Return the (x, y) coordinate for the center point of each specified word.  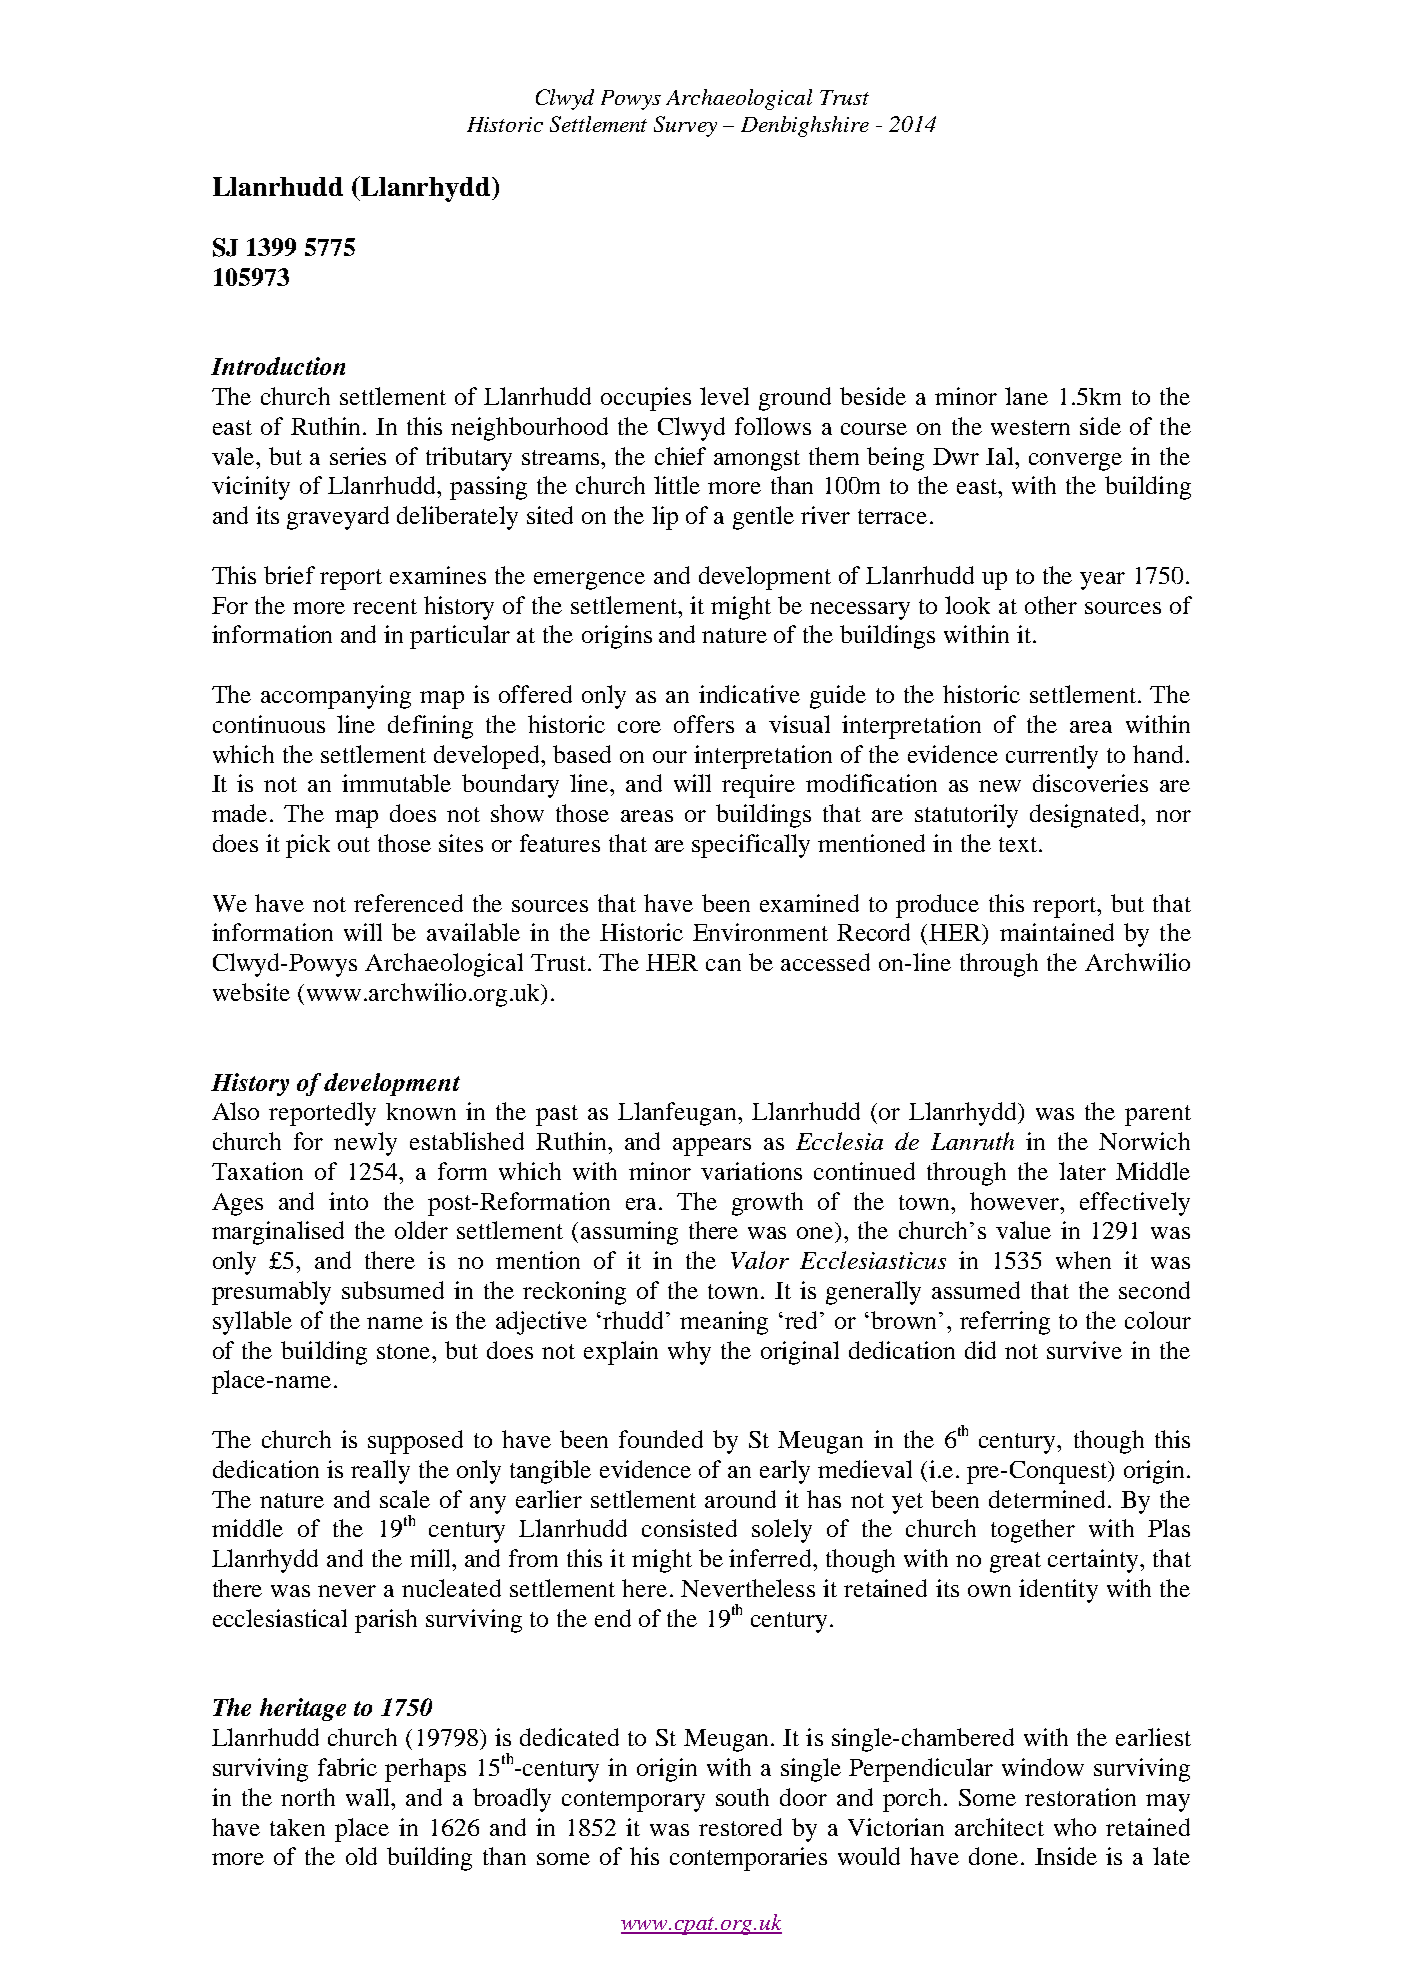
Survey (685, 126)
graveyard (338, 518)
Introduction (278, 366)
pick (308, 846)
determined (1047, 1499)
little (677, 485)
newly (365, 1144)
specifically (751, 846)
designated (1086, 816)
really (380, 1472)
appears (712, 1147)
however (1016, 1201)
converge (1075, 462)
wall (369, 1797)
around (740, 1499)
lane (1026, 396)
